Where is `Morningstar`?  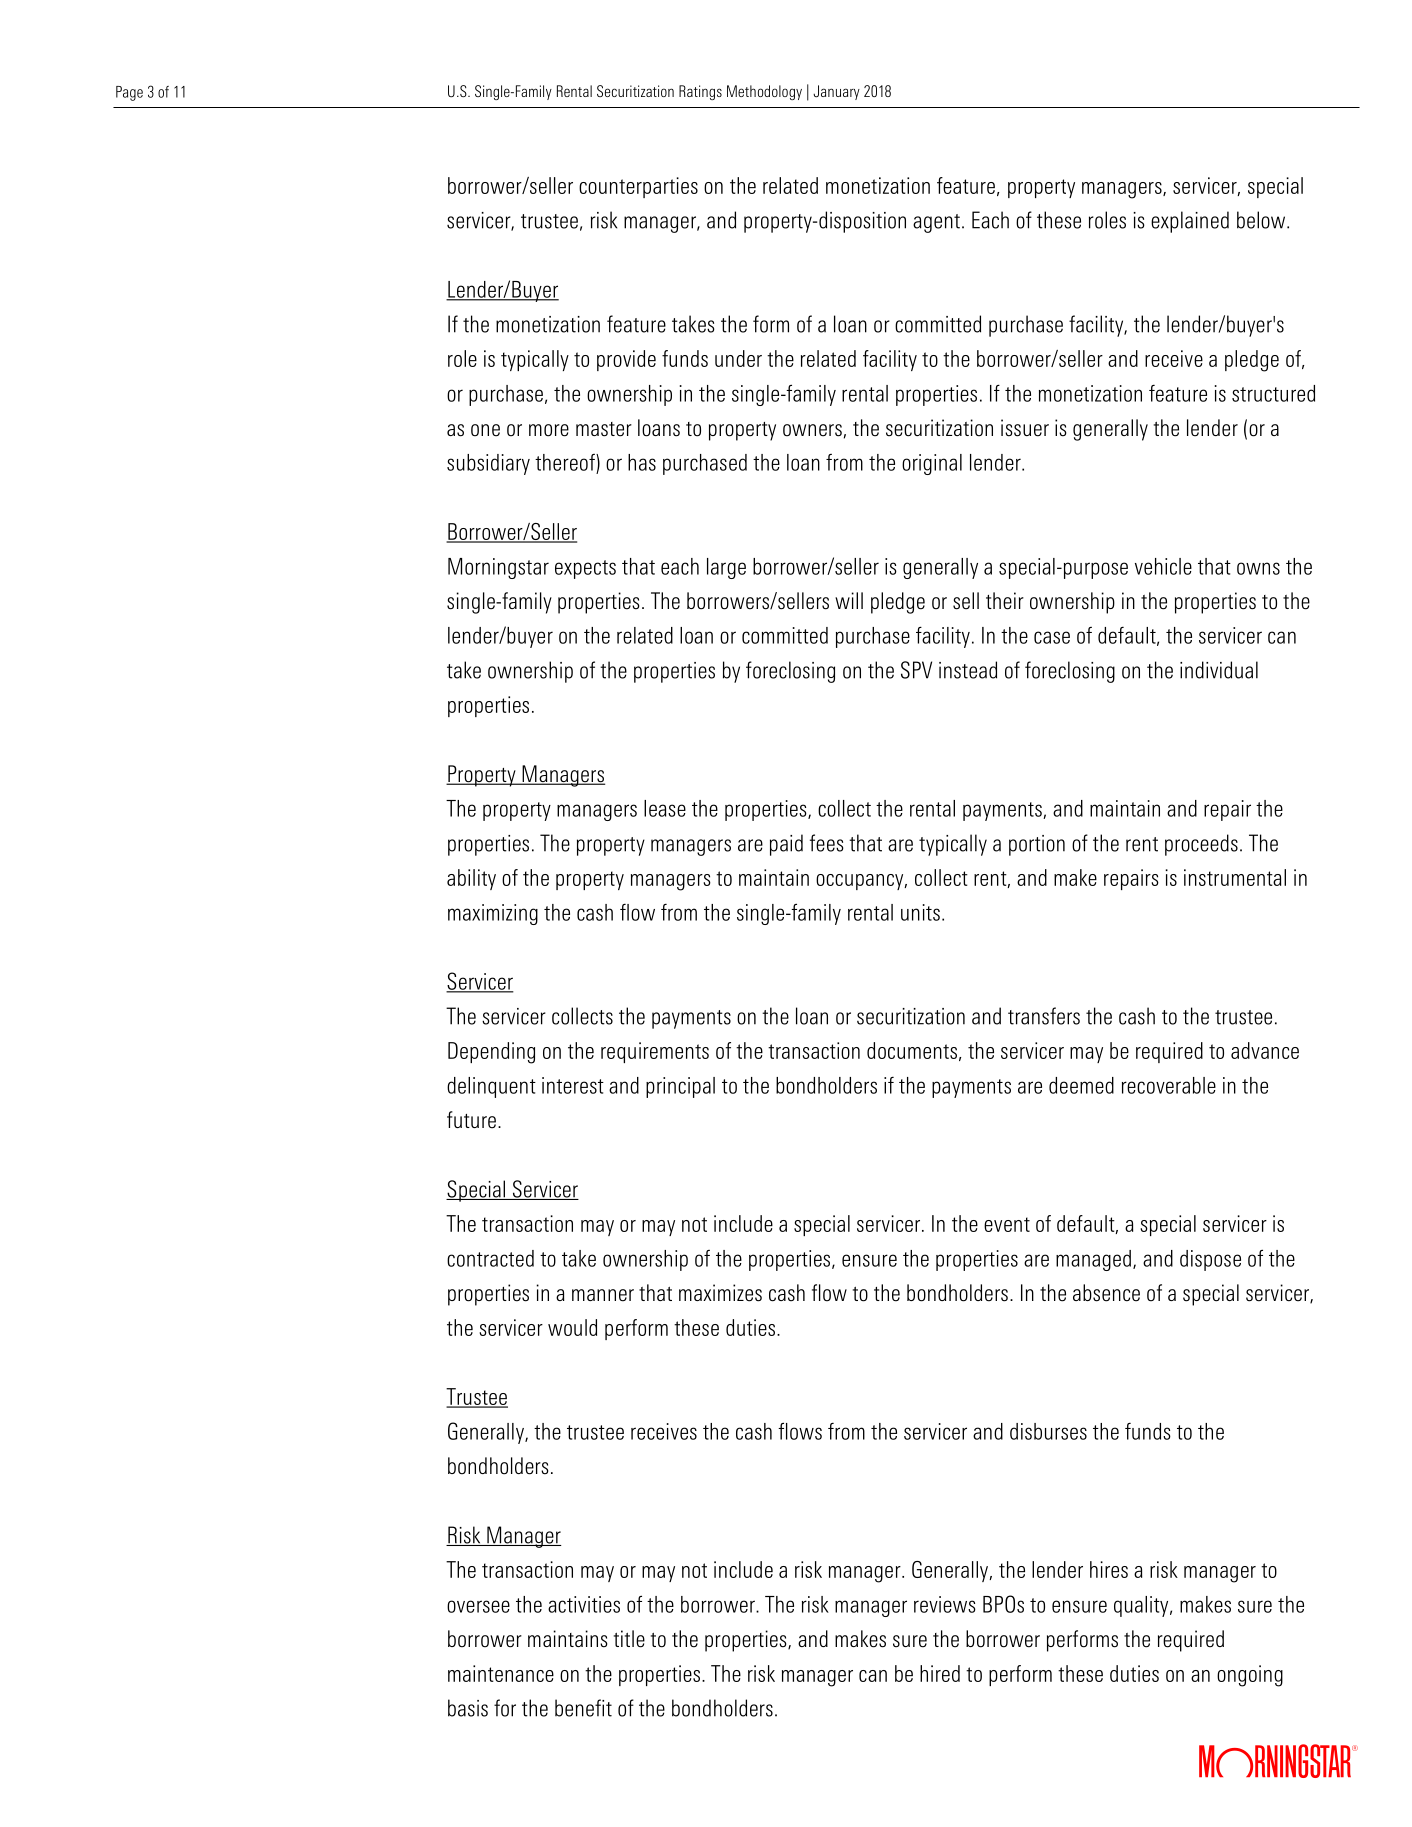
Morningstar is located at coordinates (498, 568).
